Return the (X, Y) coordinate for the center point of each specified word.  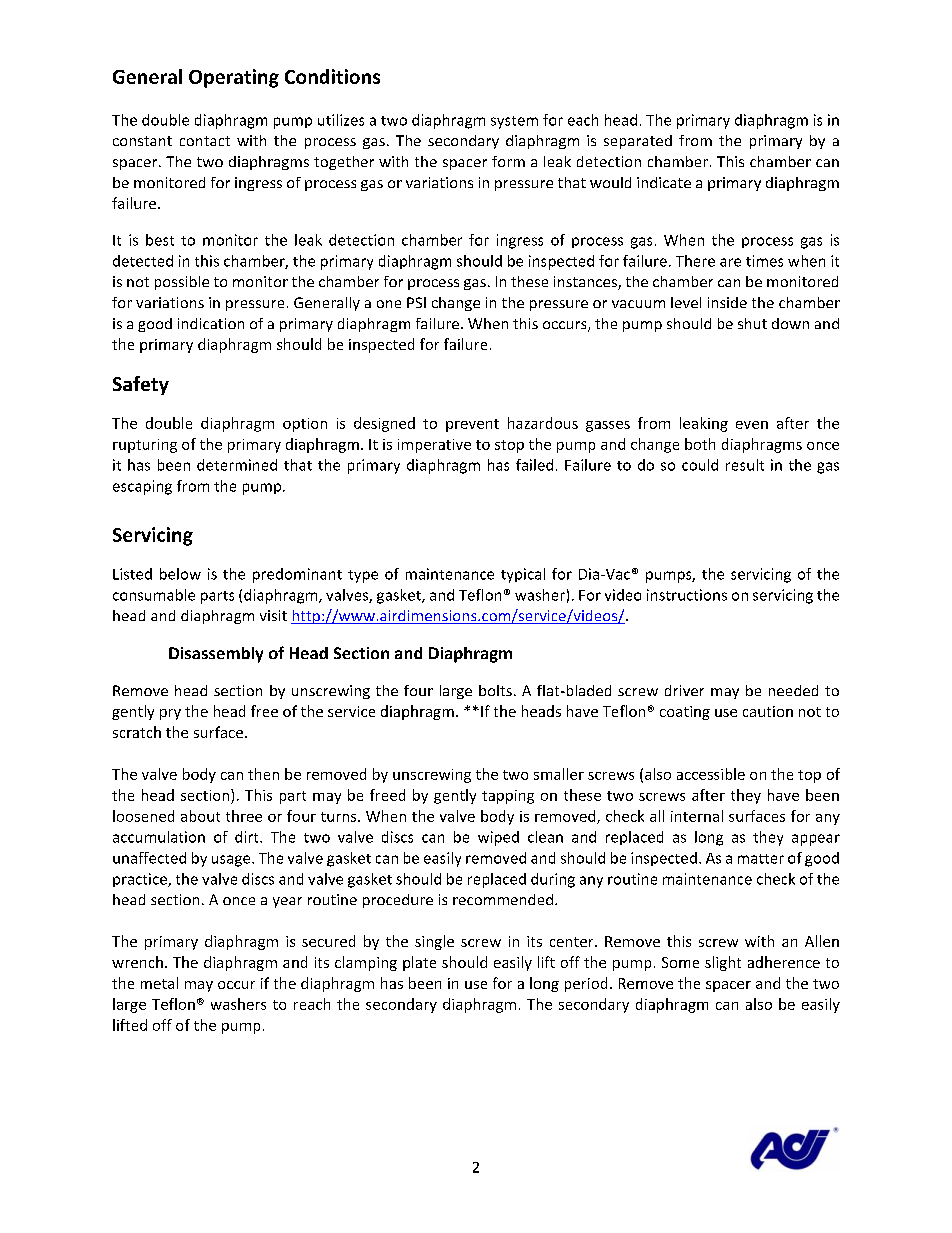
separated (638, 142)
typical (523, 575)
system (514, 122)
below (180, 574)
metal (159, 983)
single (434, 942)
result (745, 465)
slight (723, 963)
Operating (234, 78)
